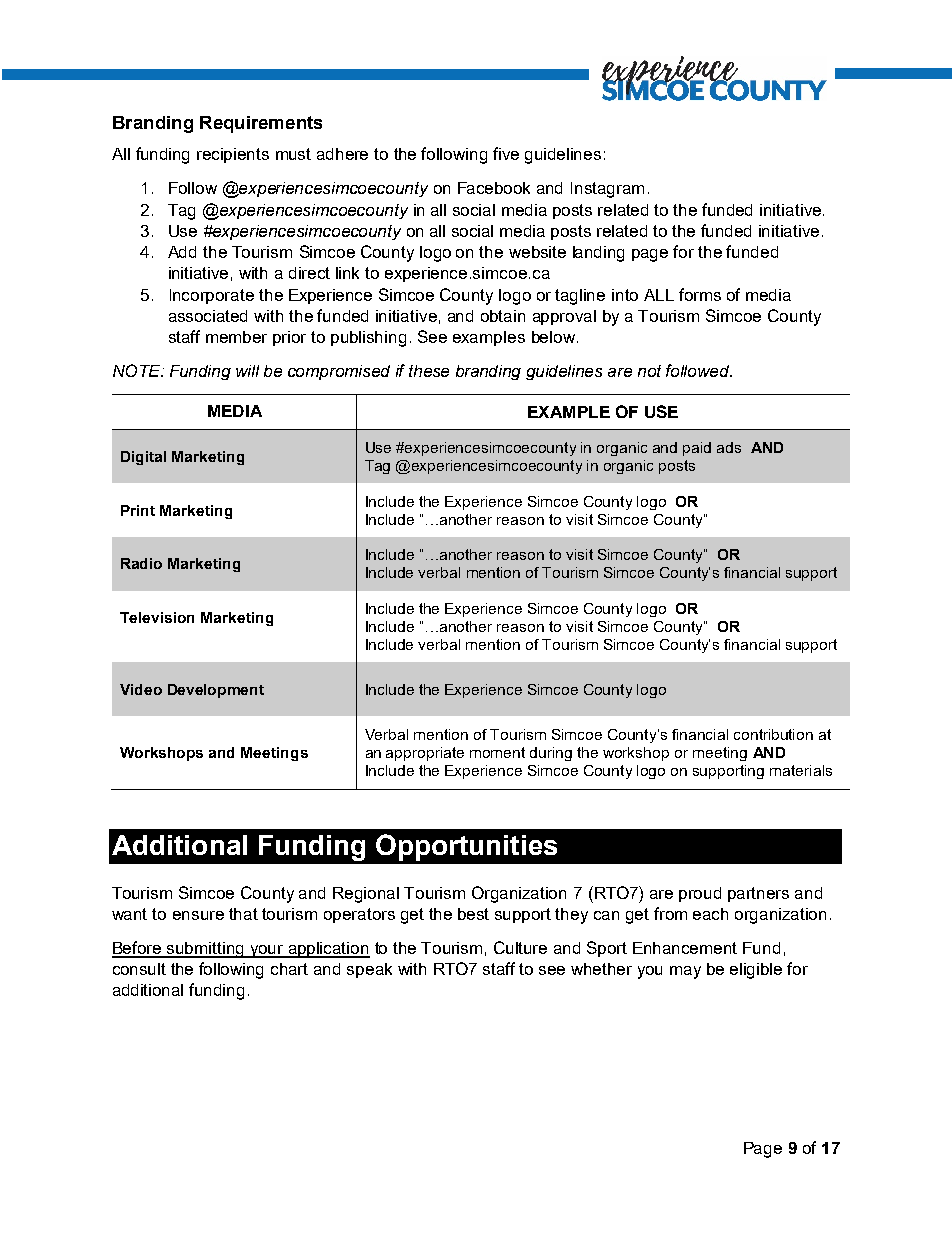 This screenshot has height=1233, width=952. What do you see at coordinates (729, 447) in the screenshot?
I see `ads` at bounding box center [729, 447].
